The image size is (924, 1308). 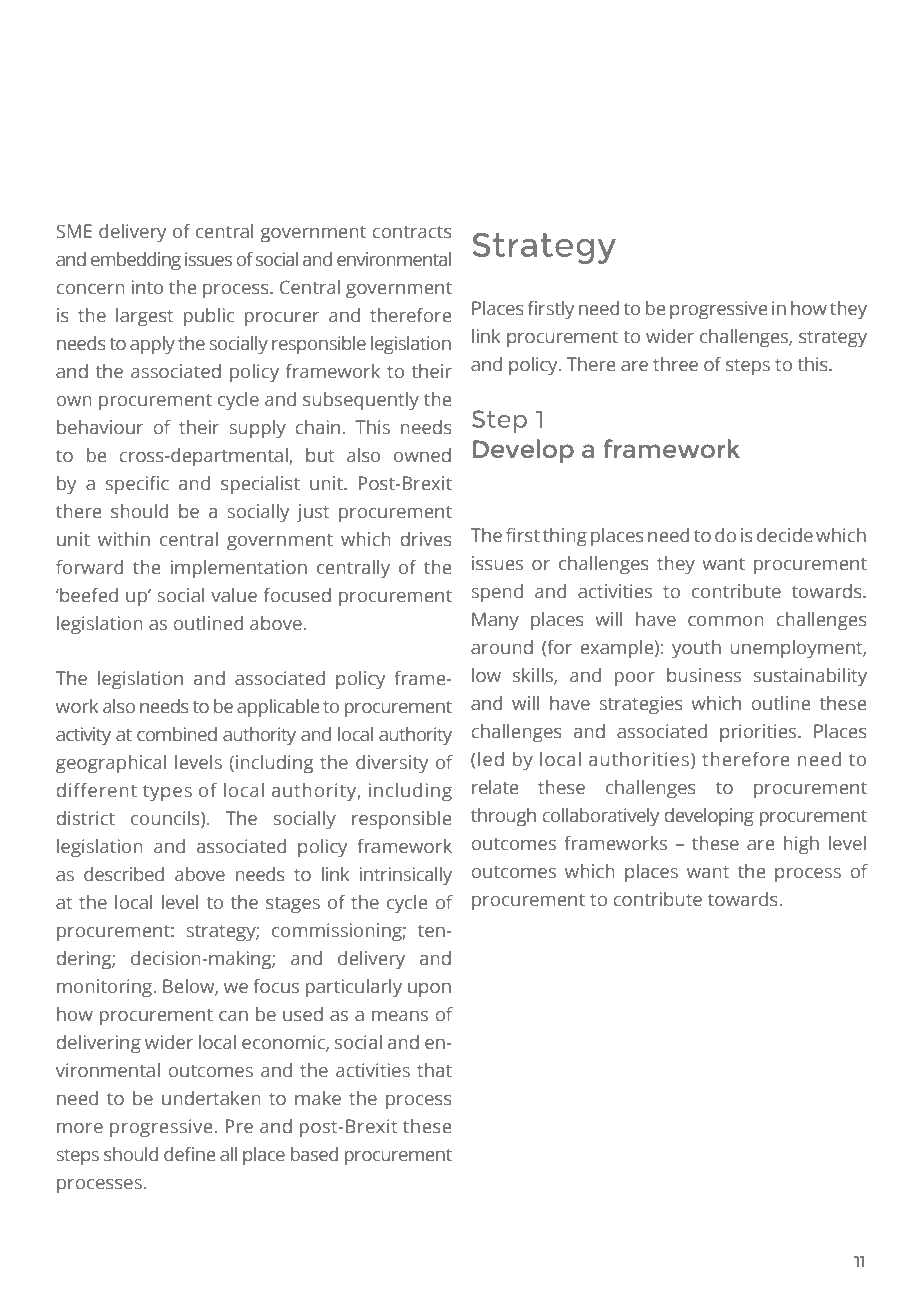 What do you see at coordinates (675, 364) in the screenshot?
I see `three` at bounding box center [675, 364].
